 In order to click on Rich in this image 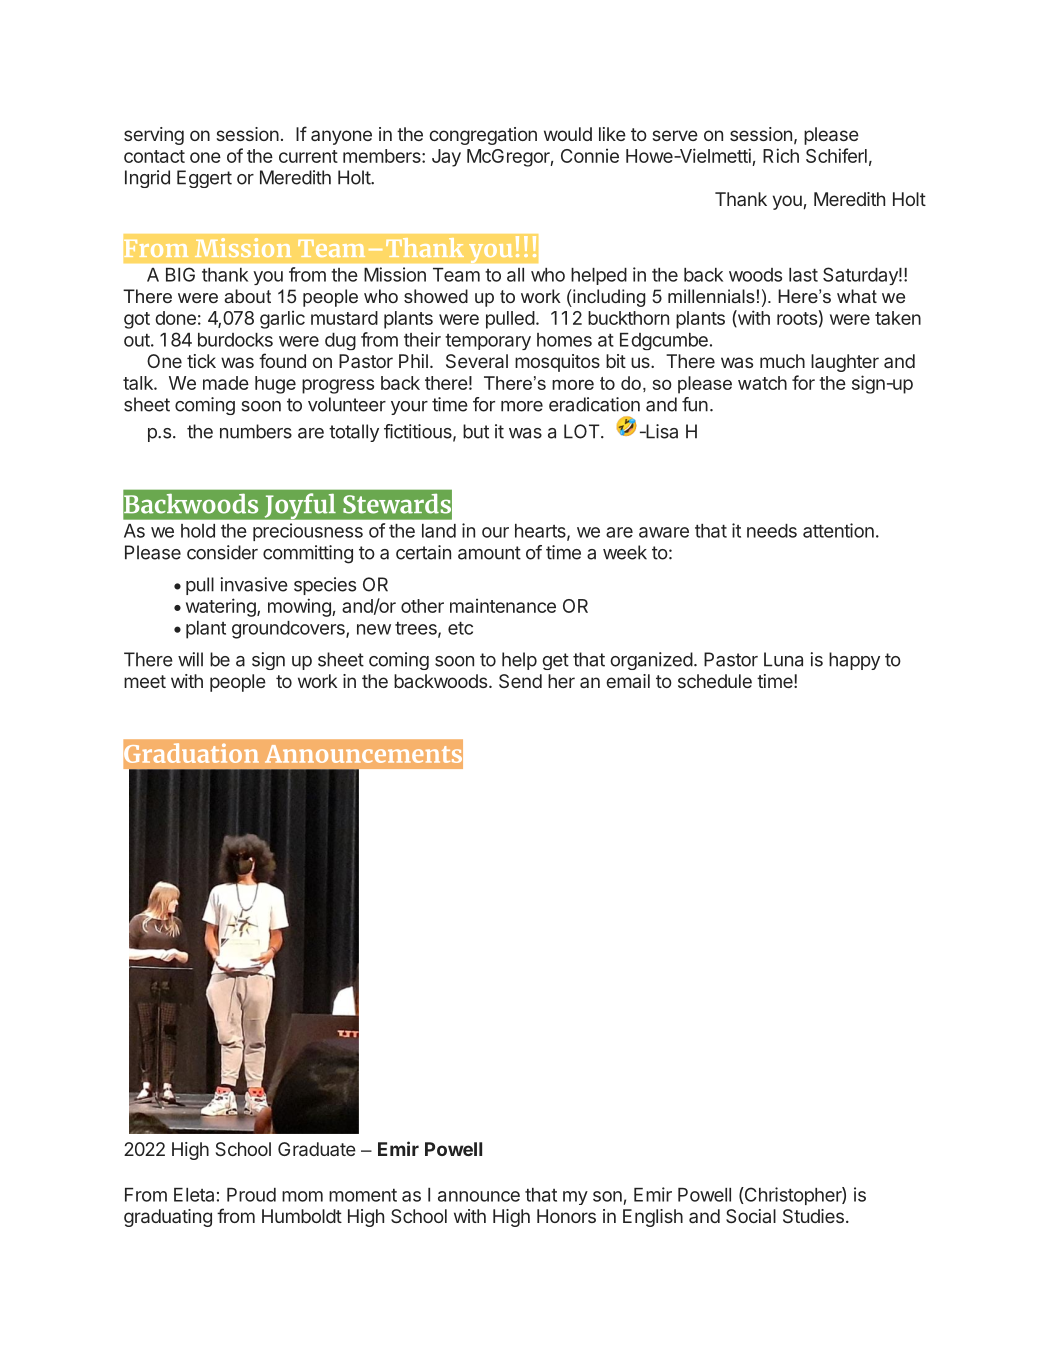, I will do `click(781, 155)`.
